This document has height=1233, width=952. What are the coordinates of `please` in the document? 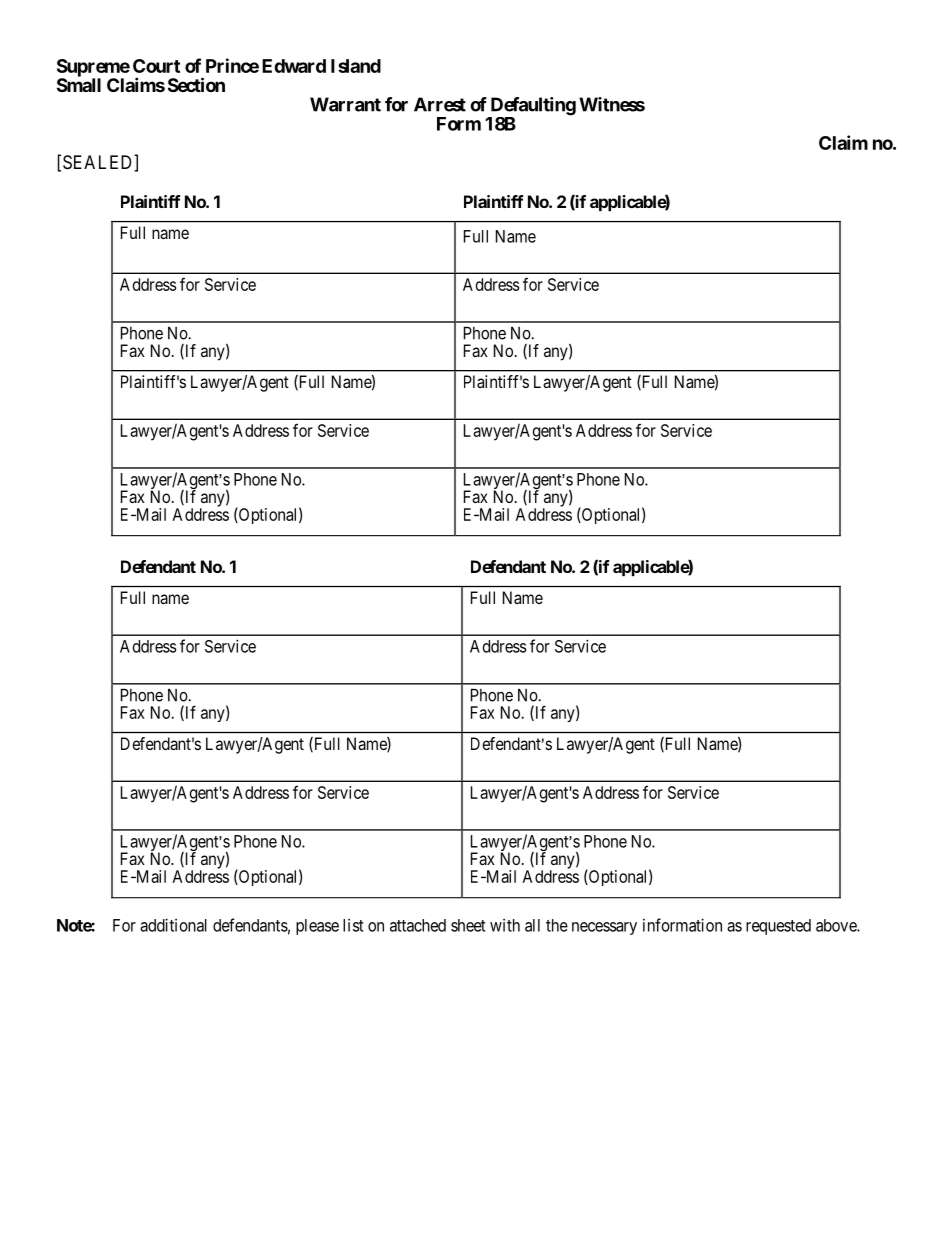 It's located at (317, 927).
